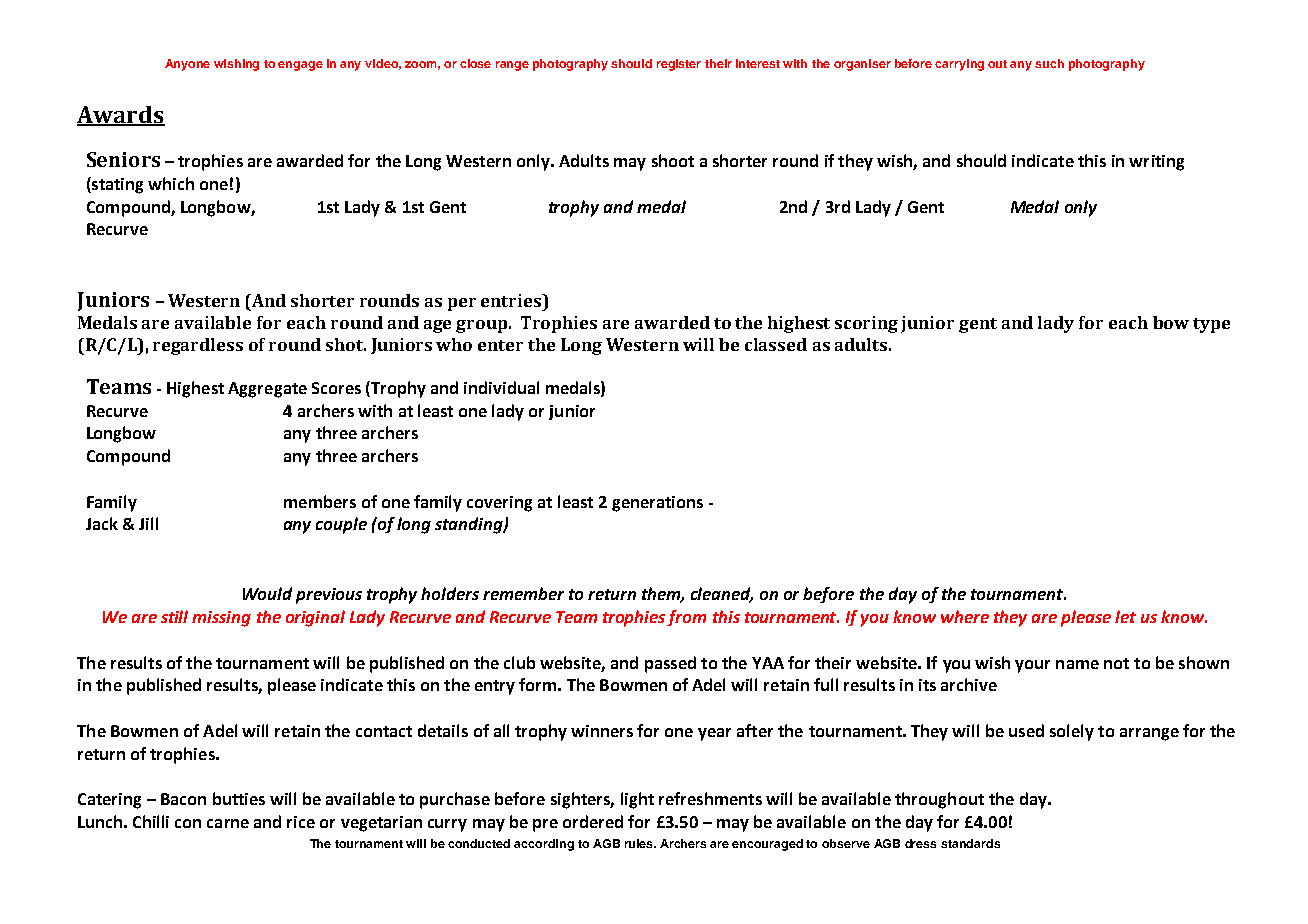 The image size is (1308, 924). What do you see at coordinates (221, 619) in the document?
I see `missing` at bounding box center [221, 619].
